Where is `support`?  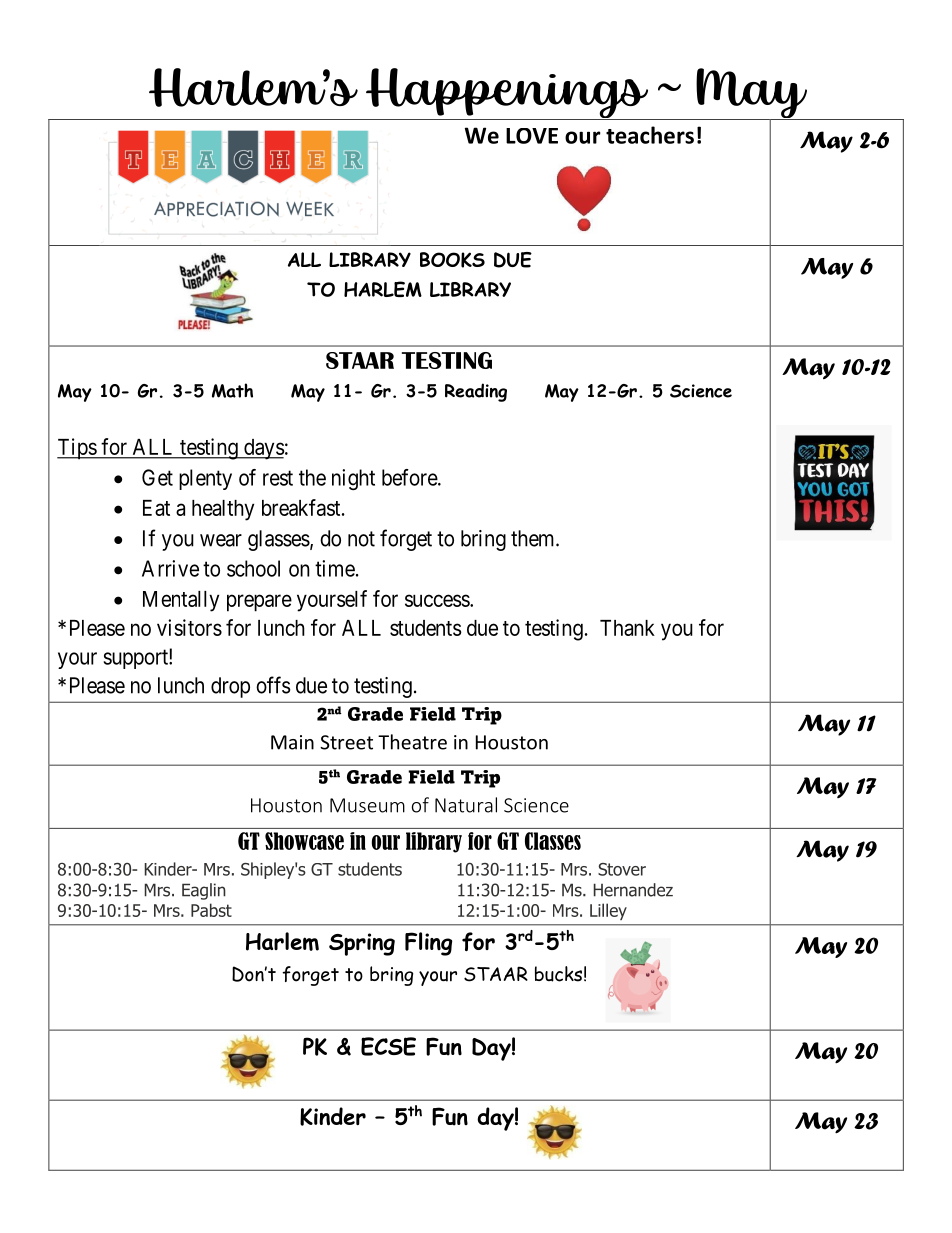 support is located at coordinates (136, 659).
